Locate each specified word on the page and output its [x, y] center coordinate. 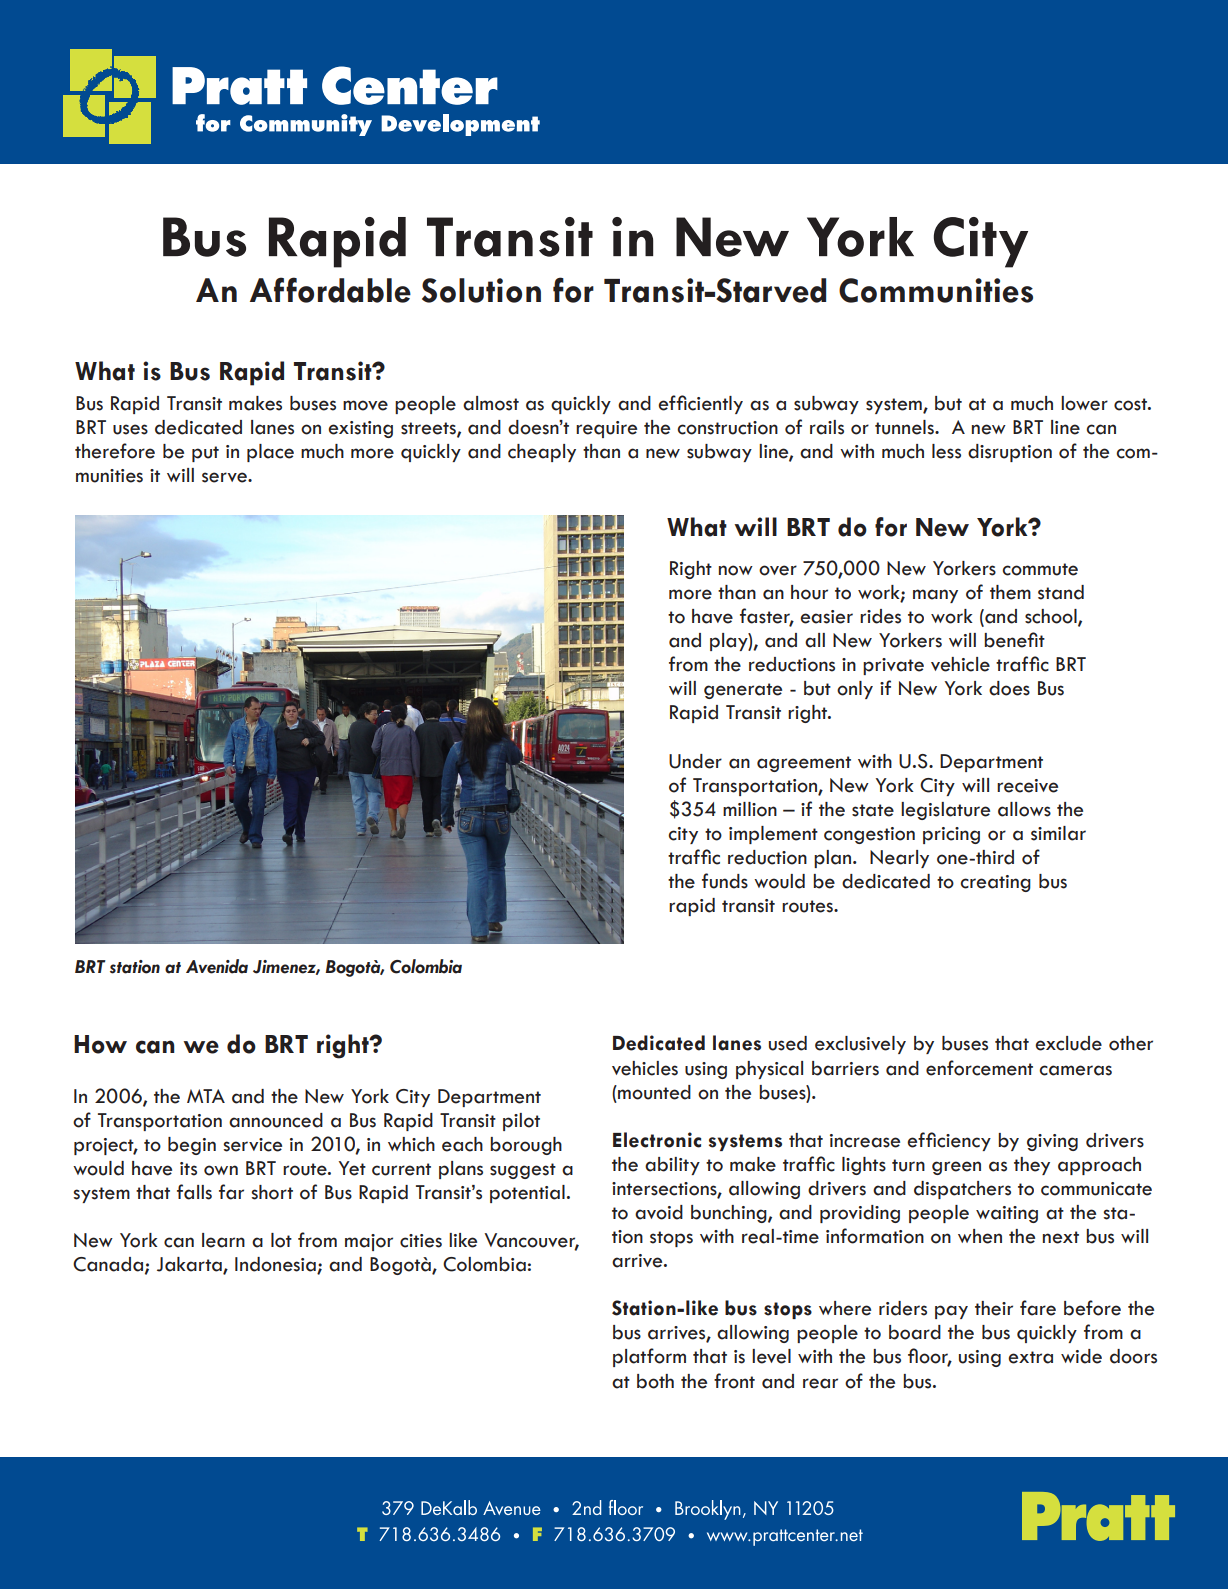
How [100, 1044]
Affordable [330, 290]
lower [1084, 403]
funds [725, 881]
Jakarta [190, 1265]
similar [1058, 833]
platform [649, 1357]
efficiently [700, 404]
